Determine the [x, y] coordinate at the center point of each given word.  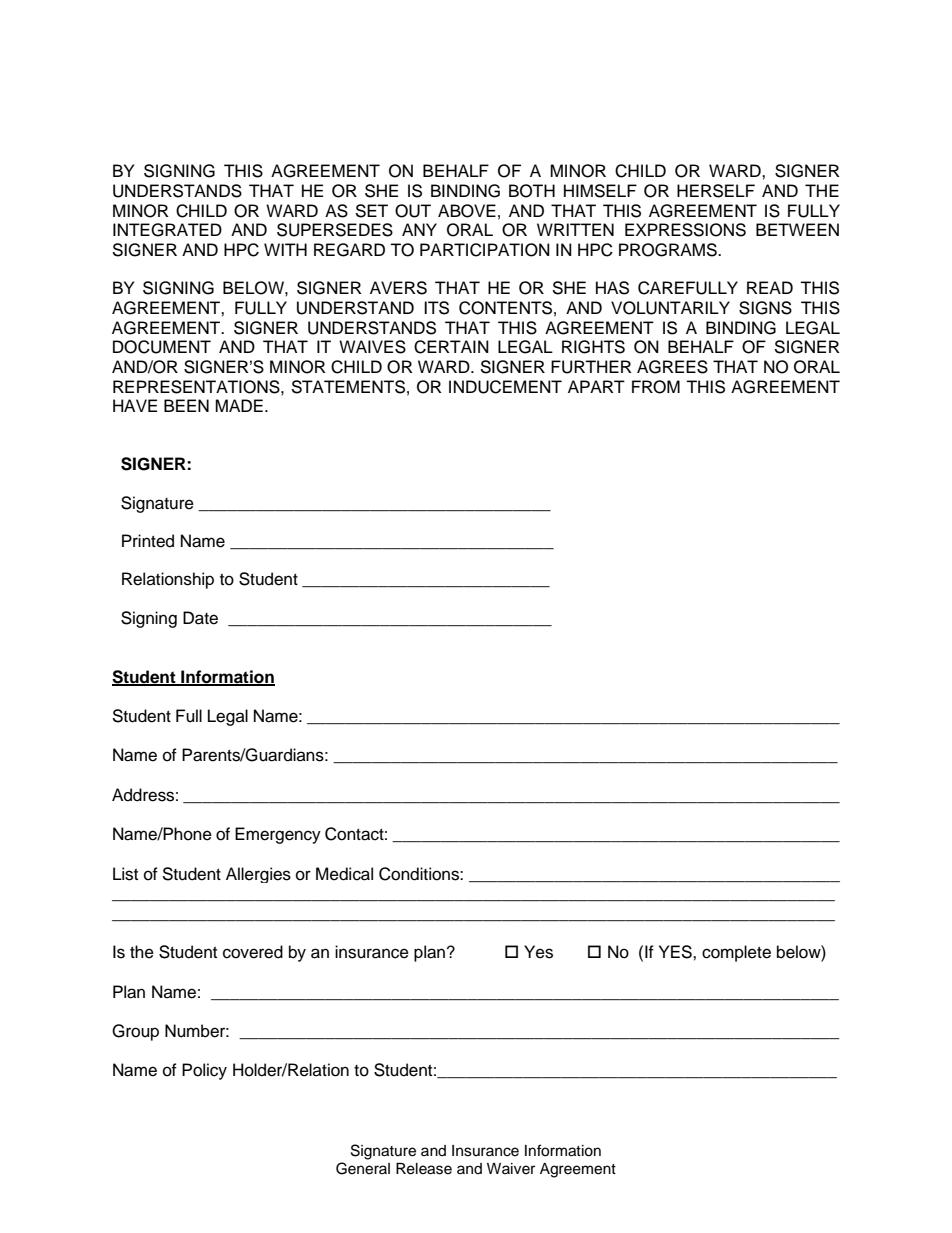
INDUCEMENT [505, 387]
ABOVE [467, 211]
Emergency [278, 835]
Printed [148, 541]
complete [736, 953]
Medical [344, 874]
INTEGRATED [167, 230]
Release [424, 1169]
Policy [204, 1071]
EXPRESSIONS [685, 230]
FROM [656, 387]
